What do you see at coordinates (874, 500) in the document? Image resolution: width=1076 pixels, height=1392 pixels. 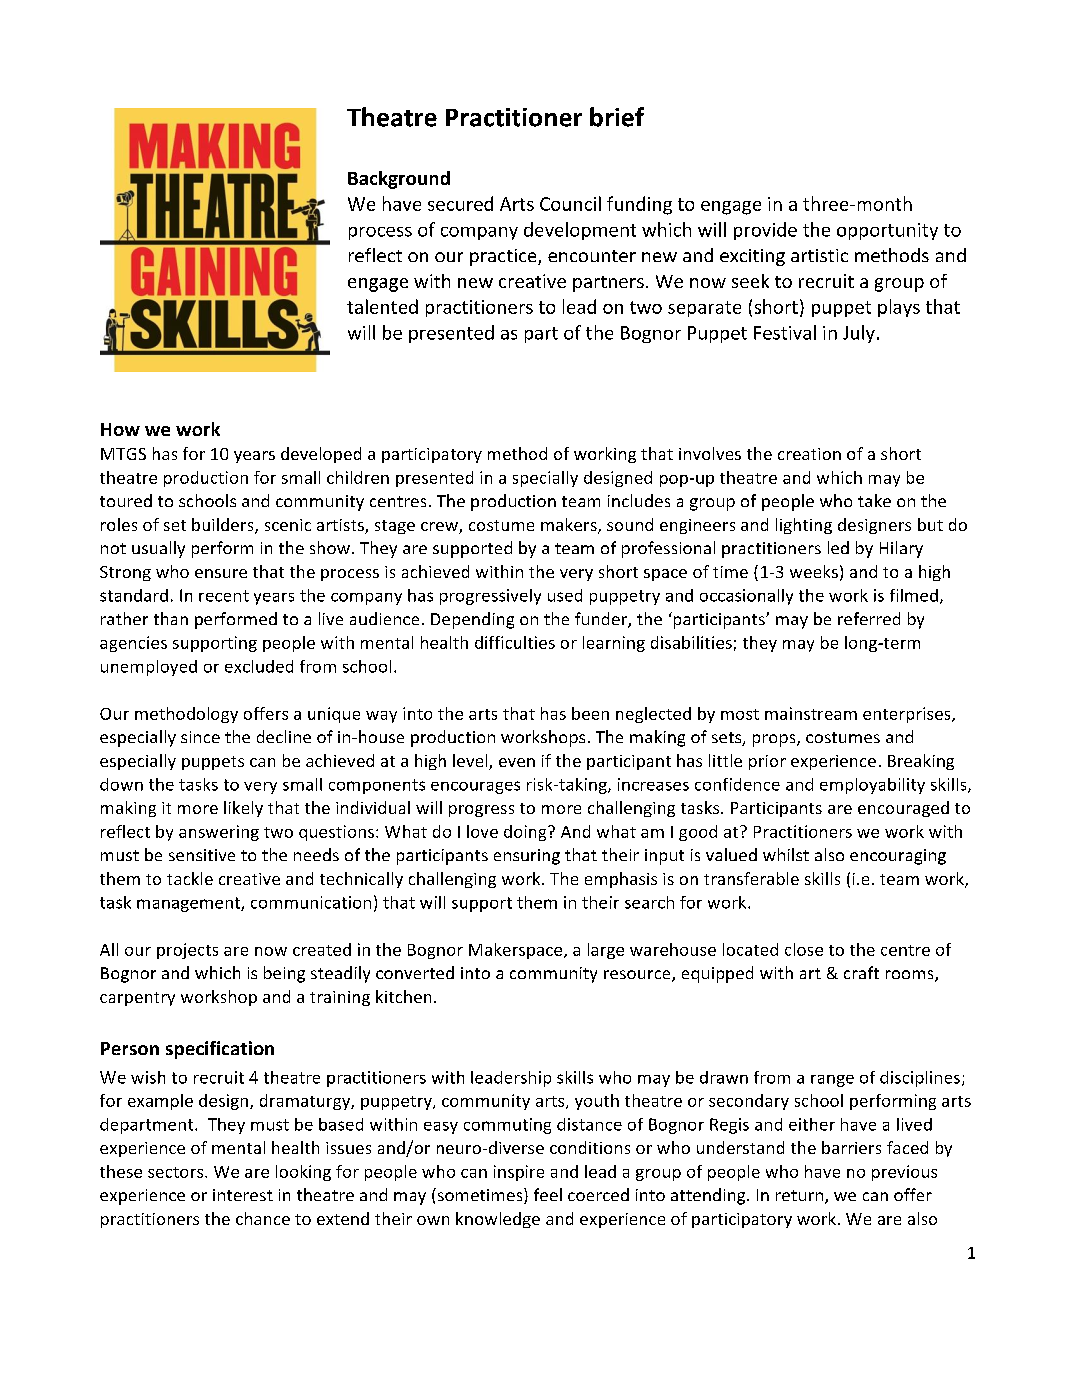 I see `take` at bounding box center [874, 500].
